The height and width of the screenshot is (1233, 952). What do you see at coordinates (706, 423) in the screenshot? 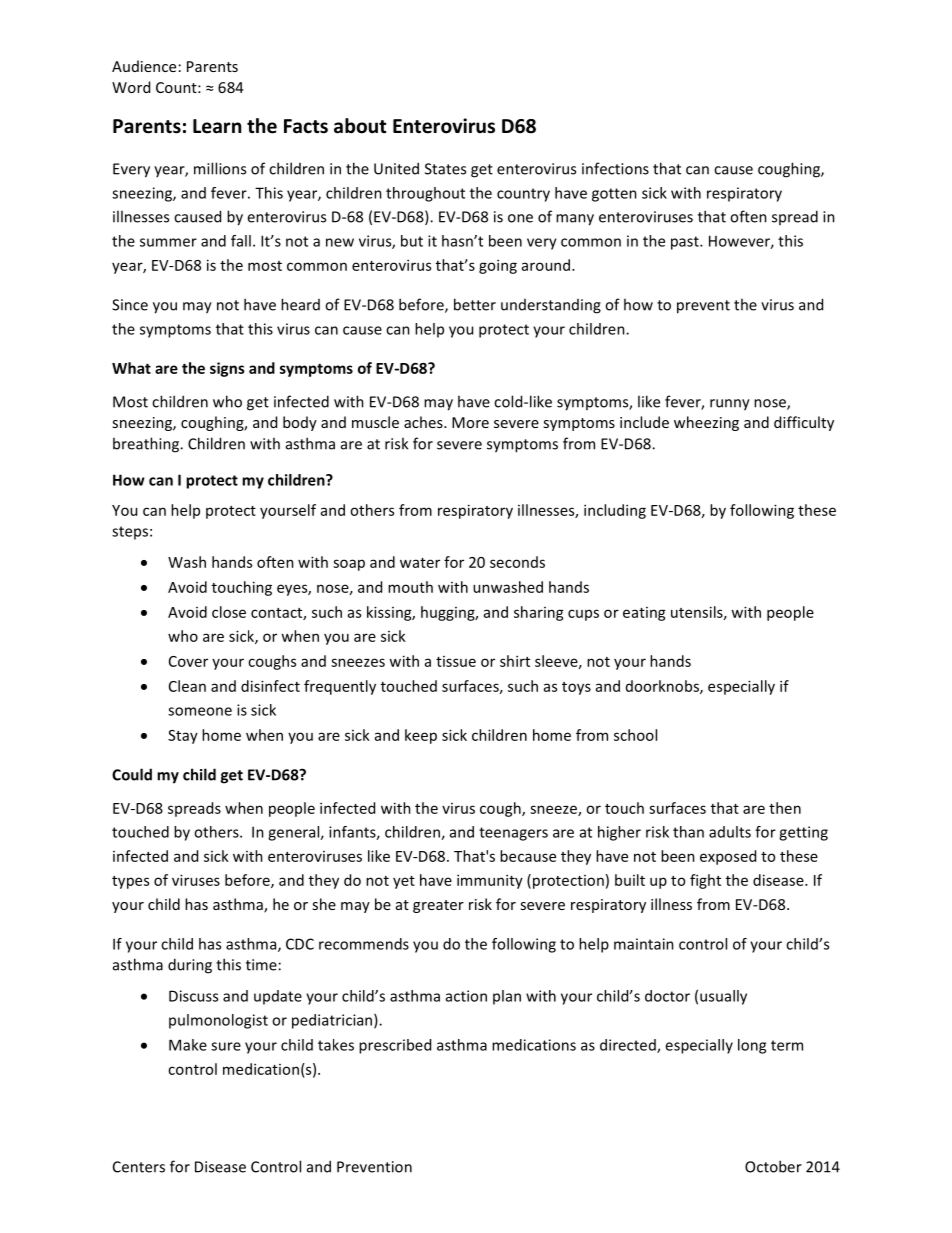
I see `wheezing` at bounding box center [706, 423].
